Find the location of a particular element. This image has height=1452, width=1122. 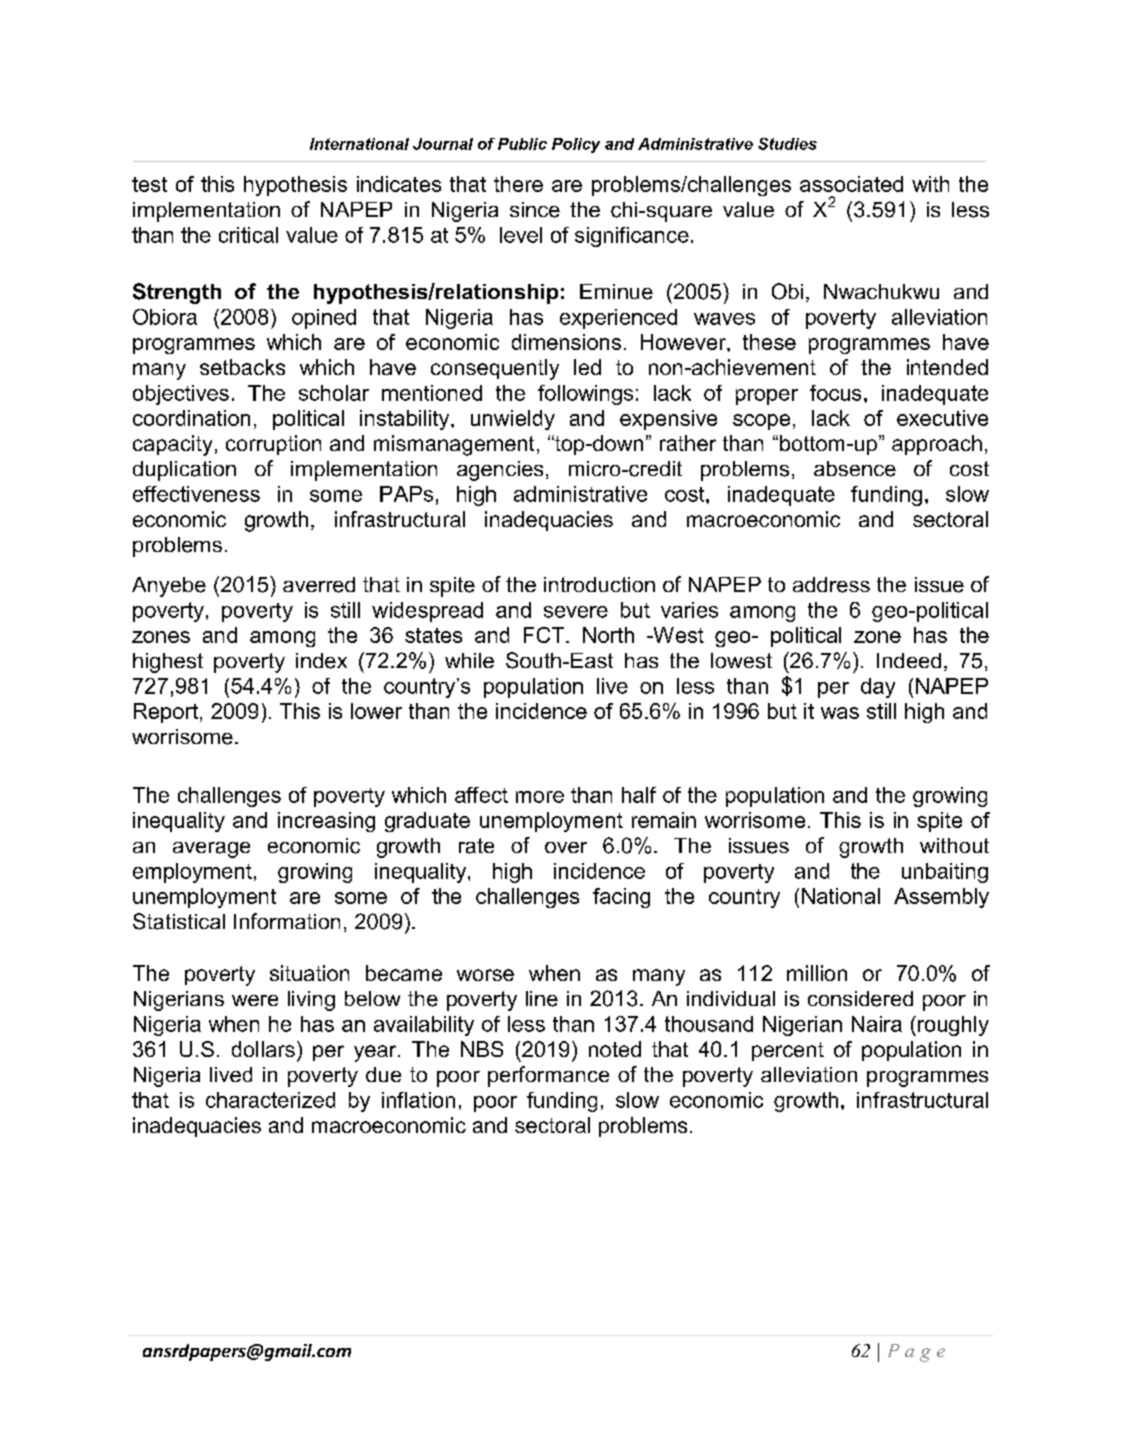

there is located at coordinates (518, 184).
